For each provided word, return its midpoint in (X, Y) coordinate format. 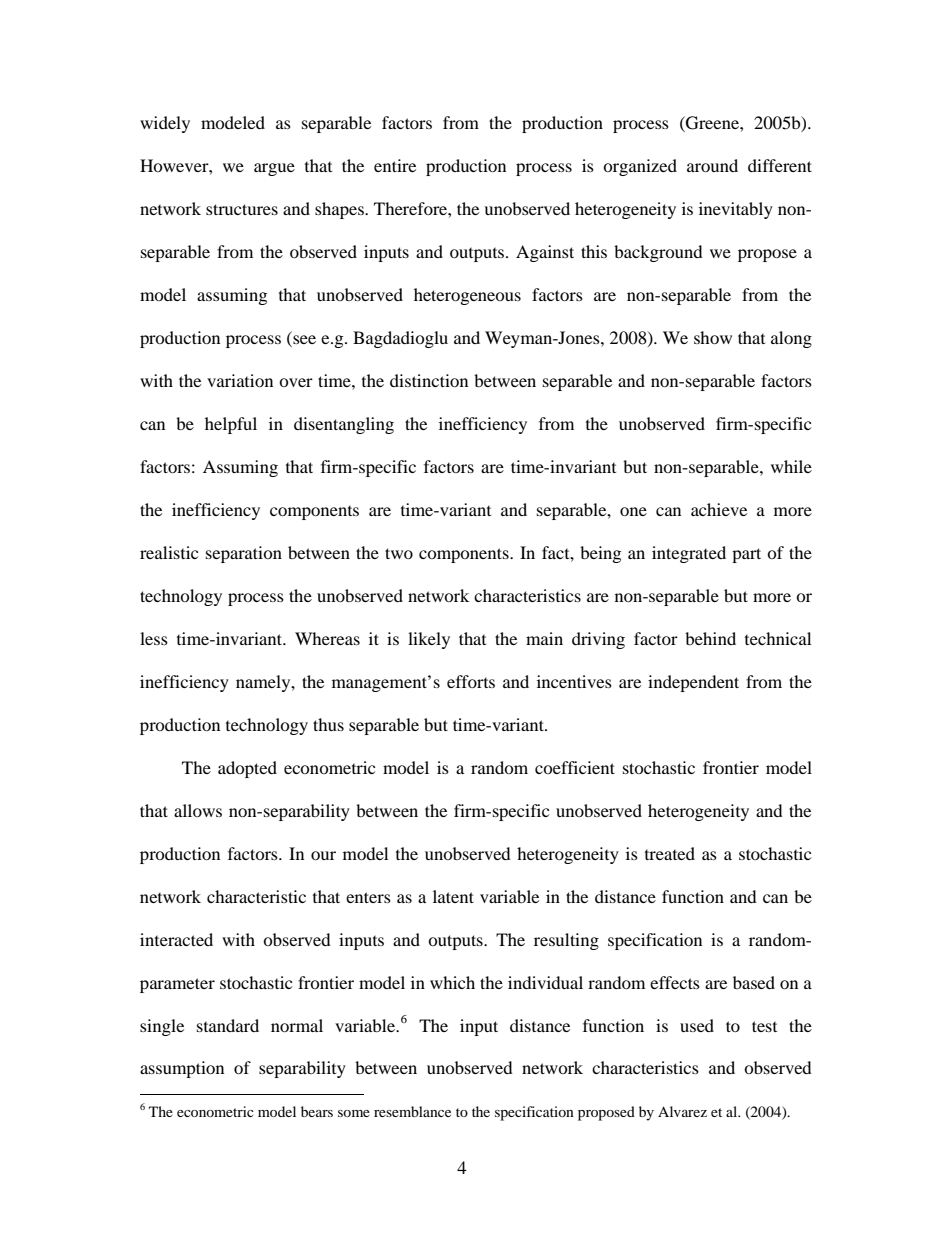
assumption (182, 1069)
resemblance (412, 1111)
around (712, 165)
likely (429, 640)
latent (453, 896)
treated (670, 853)
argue (274, 169)
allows (198, 810)
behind (710, 638)
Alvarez (682, 1111)
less (154, 638)
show (713, 337)
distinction (429, 380)
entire (395, 165)
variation (240, 380)
